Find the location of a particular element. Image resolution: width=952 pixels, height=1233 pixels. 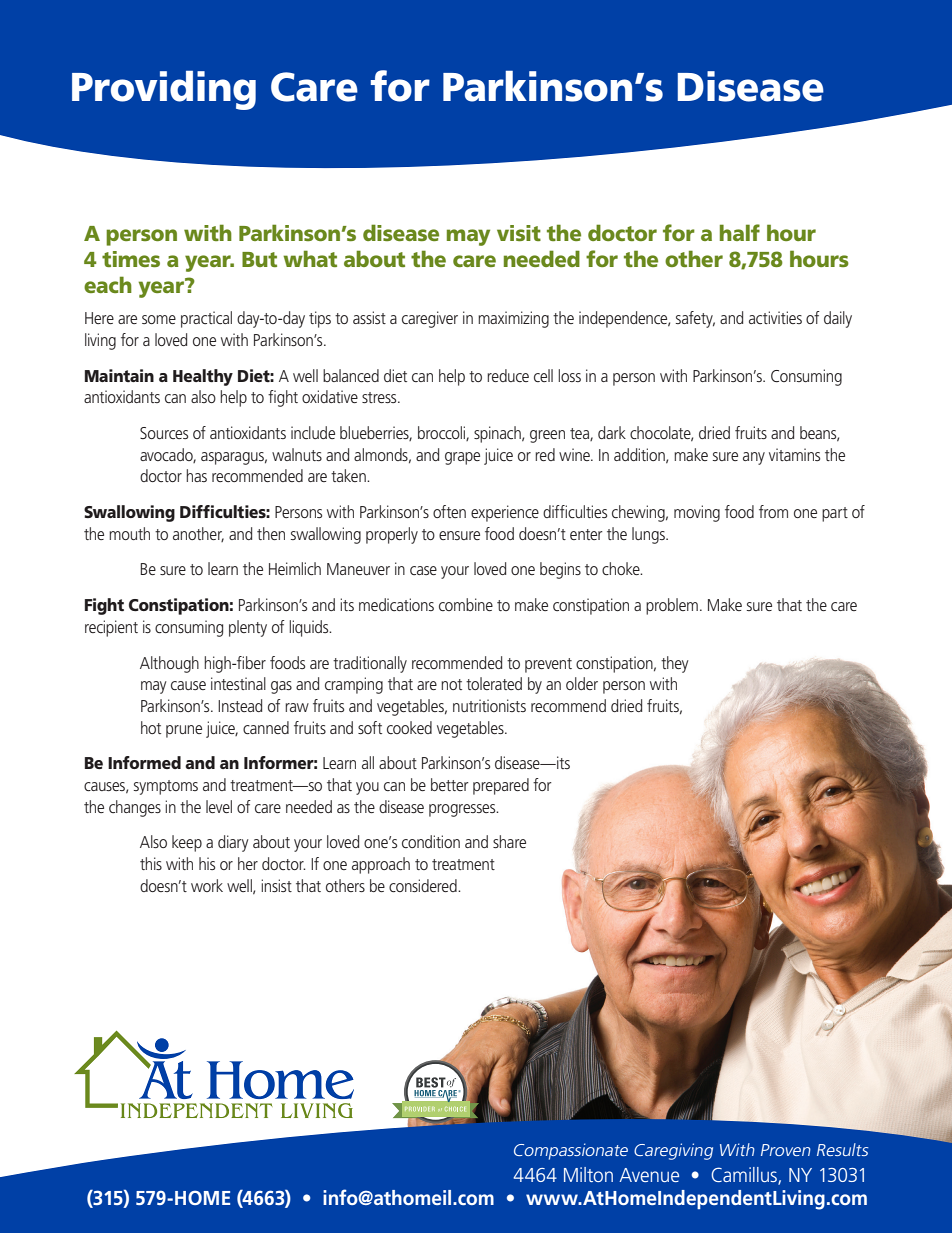

Milton is located at coordinates (588, 1174).
